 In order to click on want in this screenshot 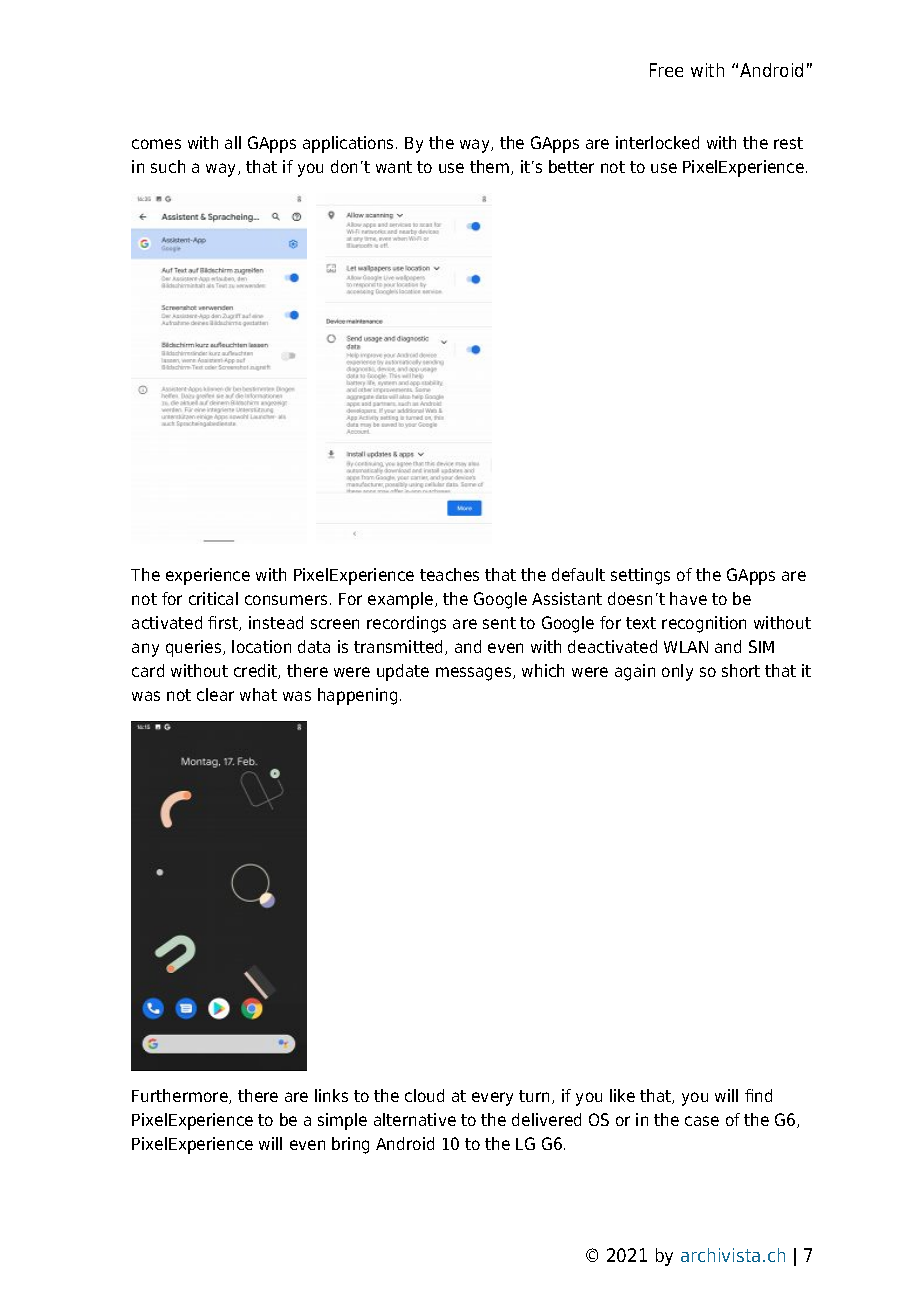, I will do `click(394, 167)`.
